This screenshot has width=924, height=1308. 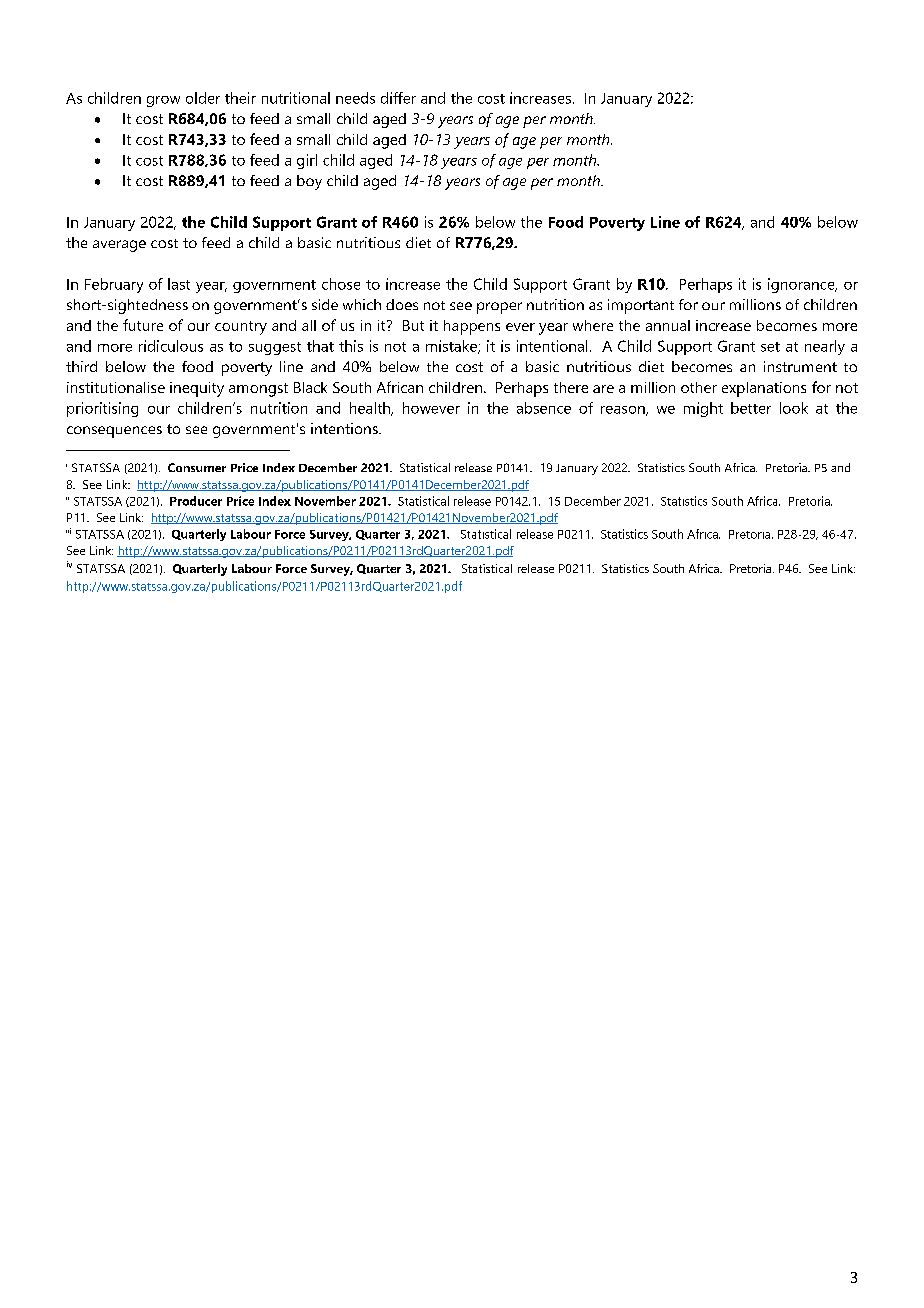 What do you see at coordinates (196, 501) in the screenshot?
I see `Producer` at bounding box center [196, 501].
